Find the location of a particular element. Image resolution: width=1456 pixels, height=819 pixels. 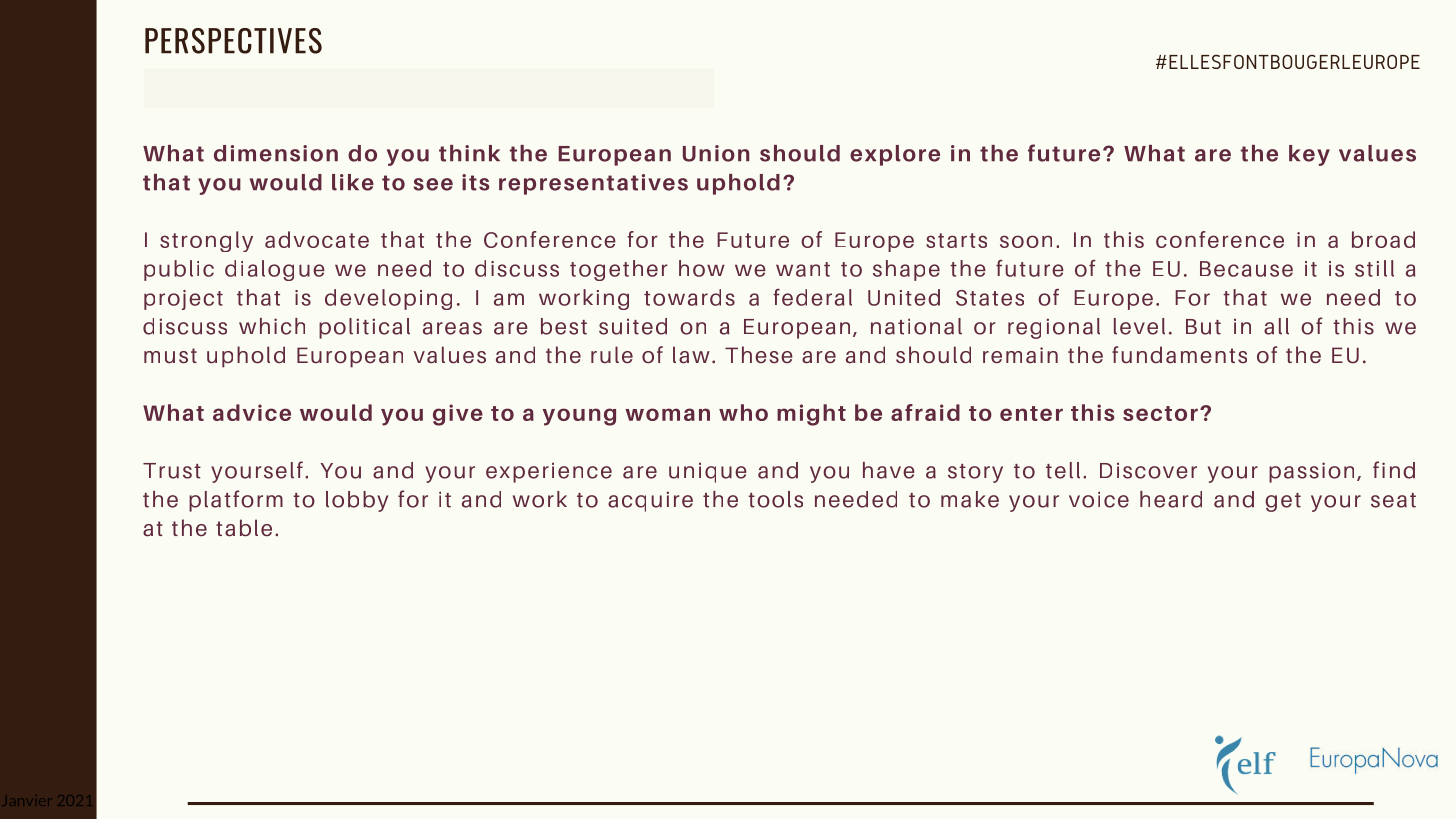

like is located at coordinates (353, 182).
